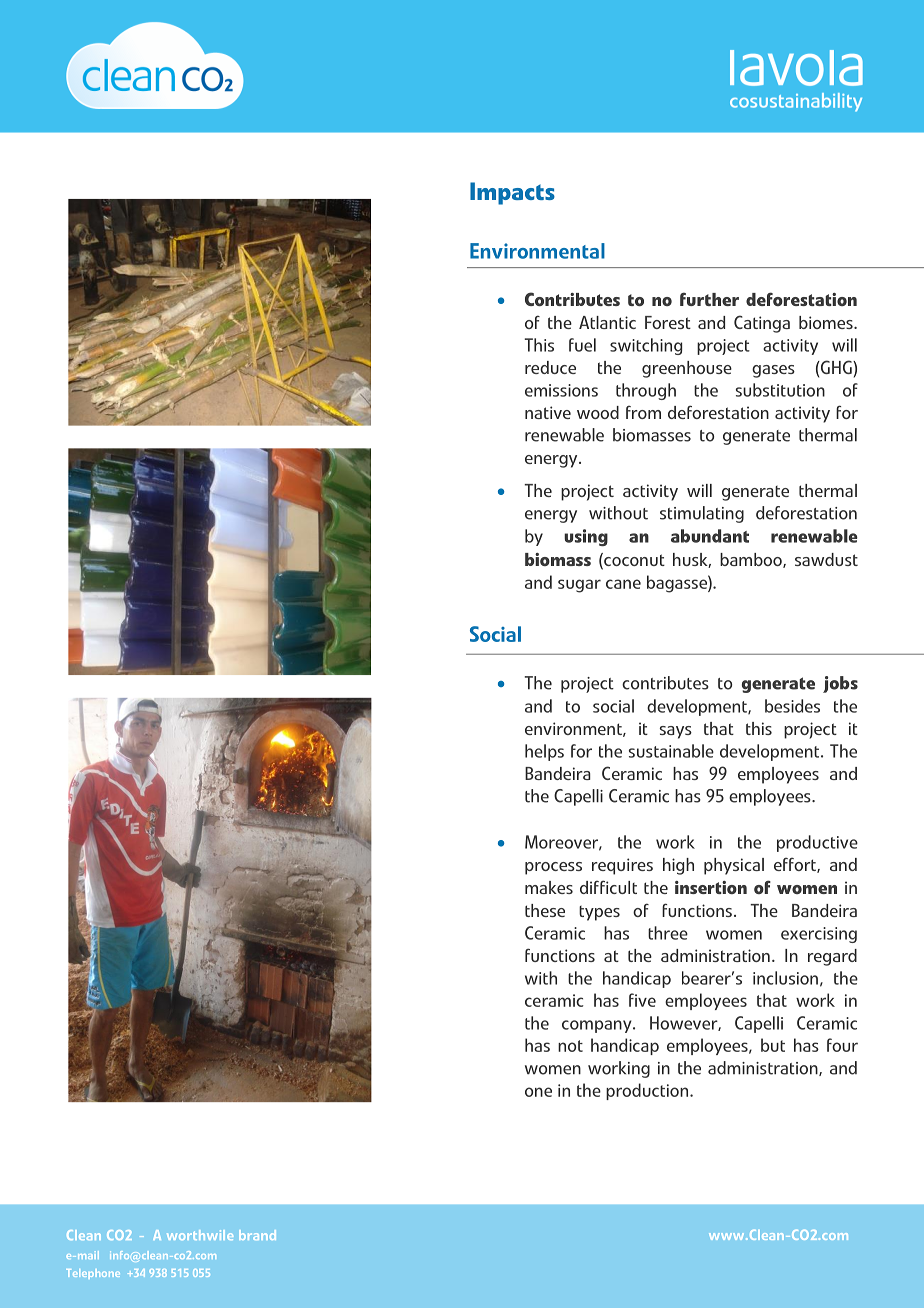 Image resolution: width=924 pixels, height=1308 pixels. Describe the element at coordinates (709, 299) in the screenshot. I see `further` at that location.
